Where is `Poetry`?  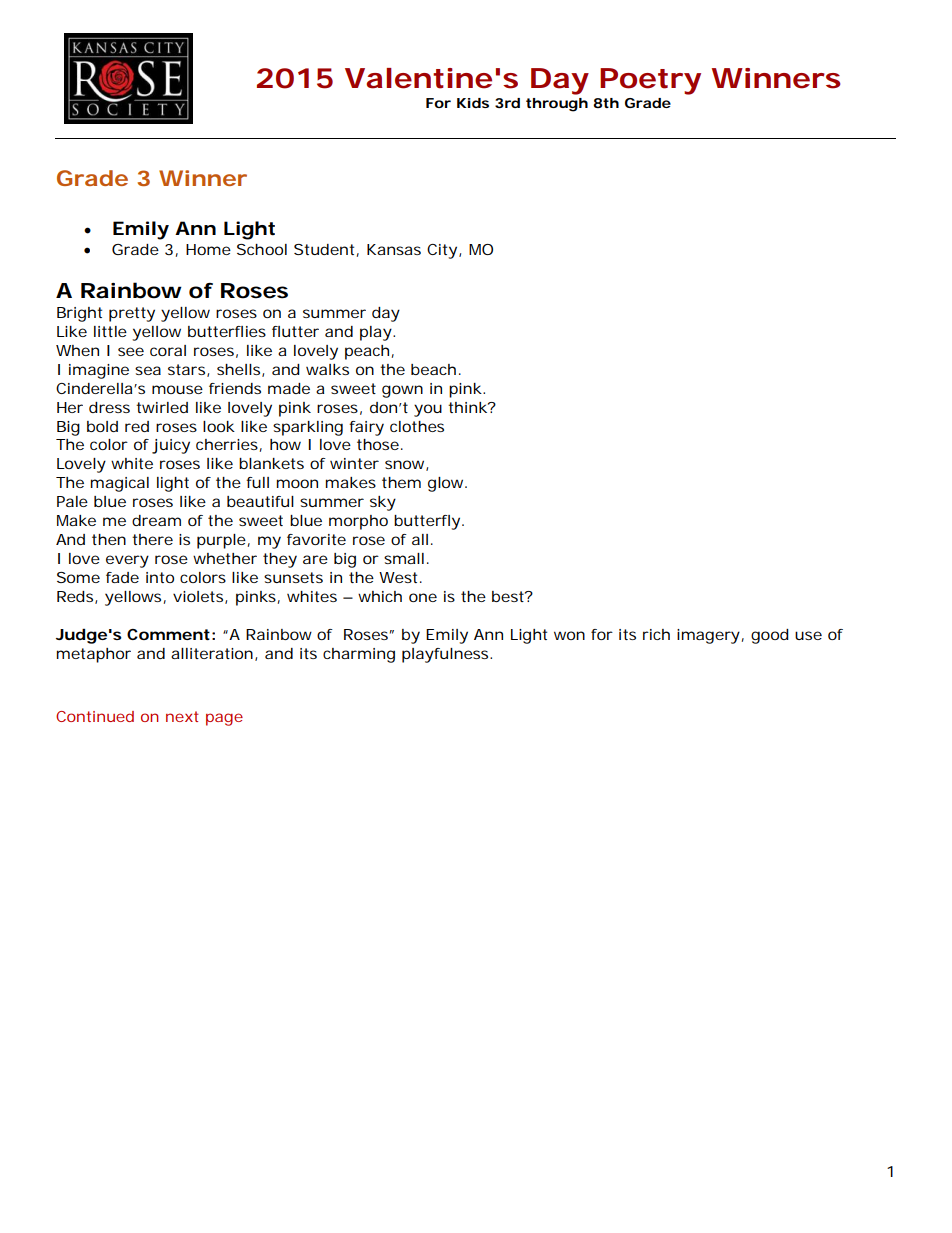
Poetry is located at coordinates (650, 81).
